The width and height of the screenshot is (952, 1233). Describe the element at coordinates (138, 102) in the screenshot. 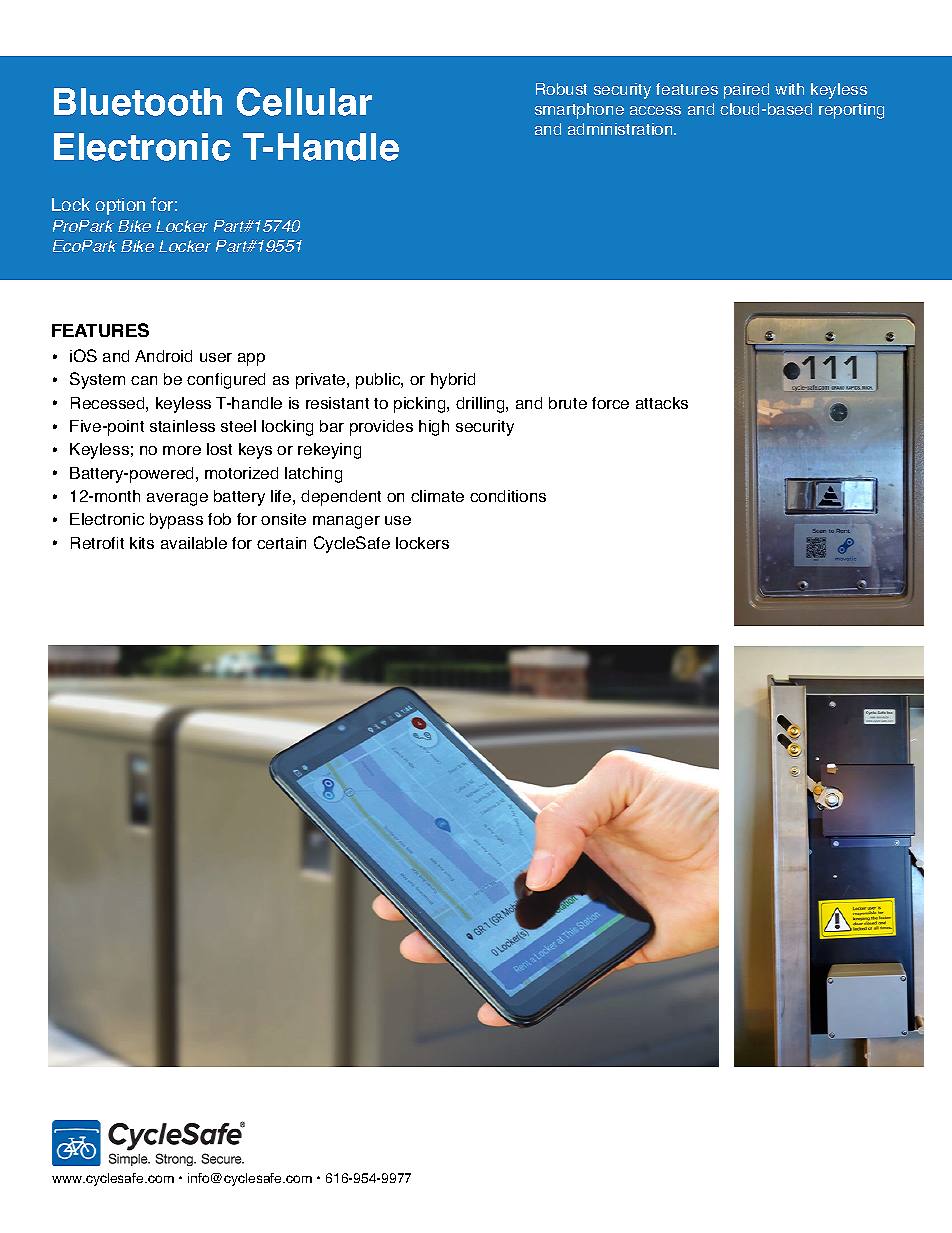

I see `Bluetooth` at that location.
